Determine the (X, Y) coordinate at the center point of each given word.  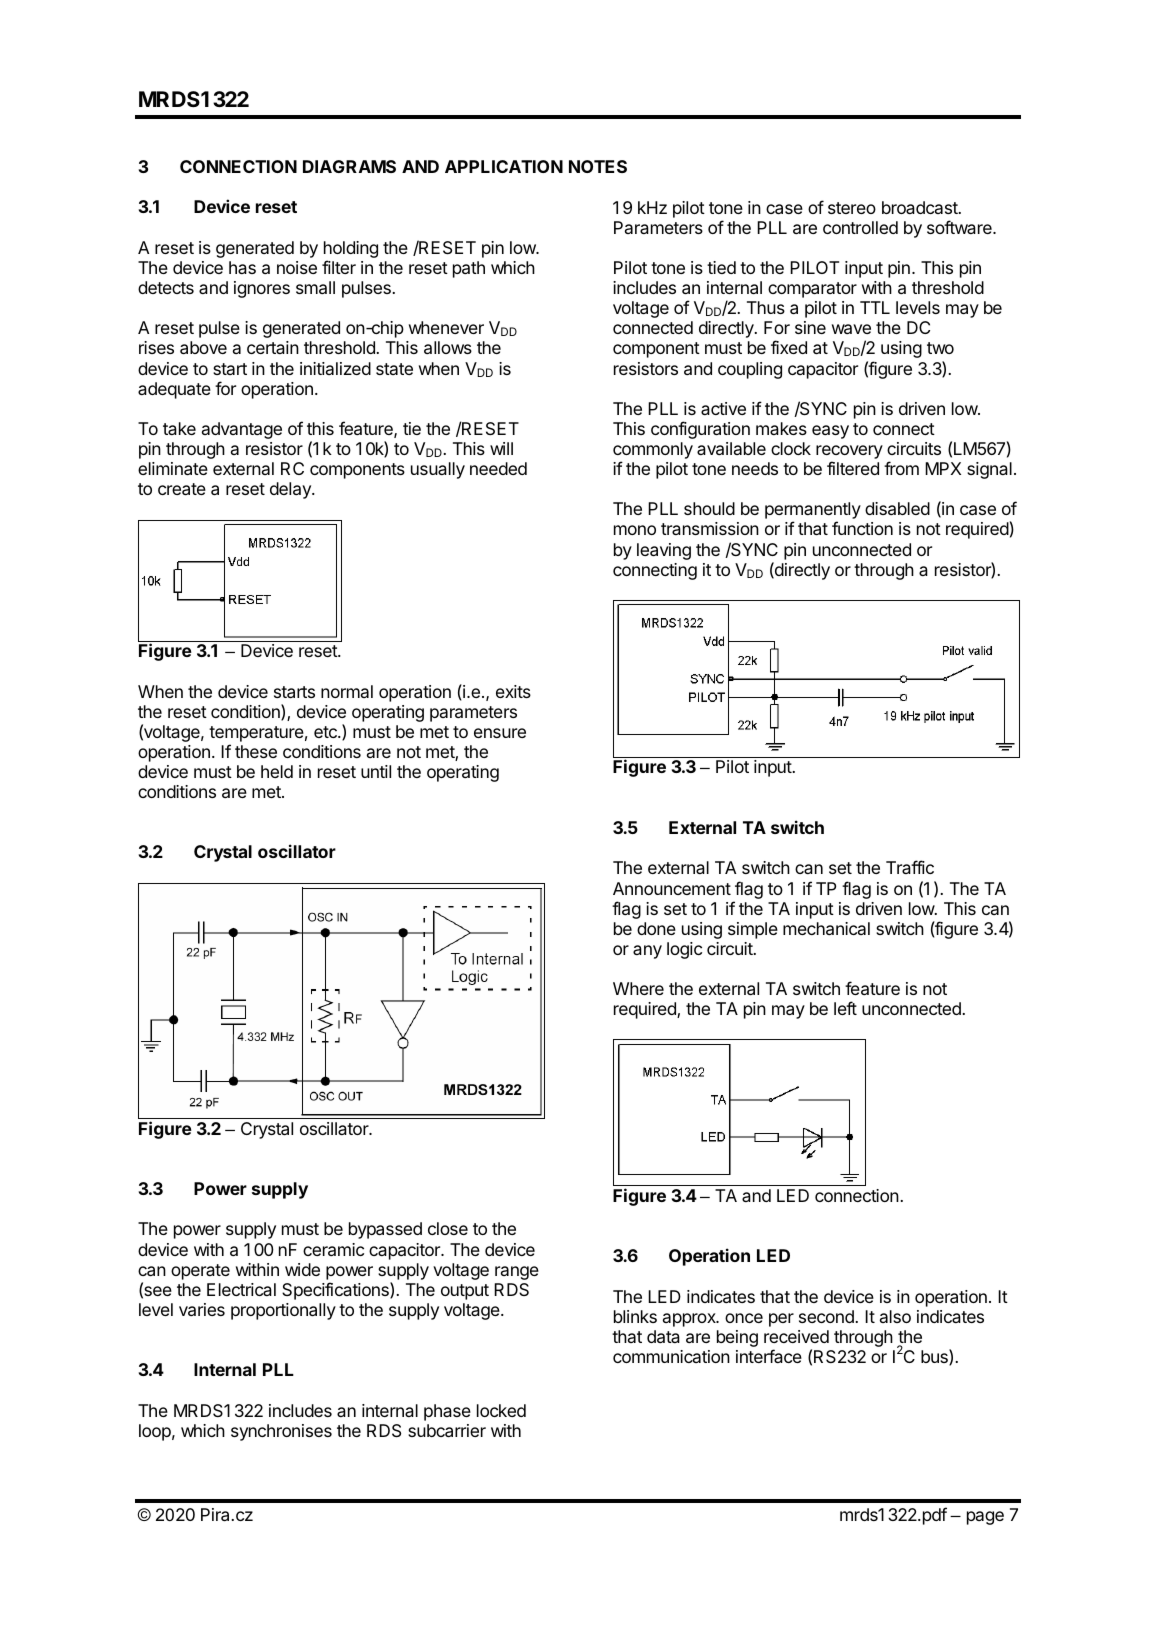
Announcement (672, 888)
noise (297, 267)
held (277, 771)
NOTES (598, 166)
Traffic (910, 867)
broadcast (921, 207)
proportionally (283, 1311)
